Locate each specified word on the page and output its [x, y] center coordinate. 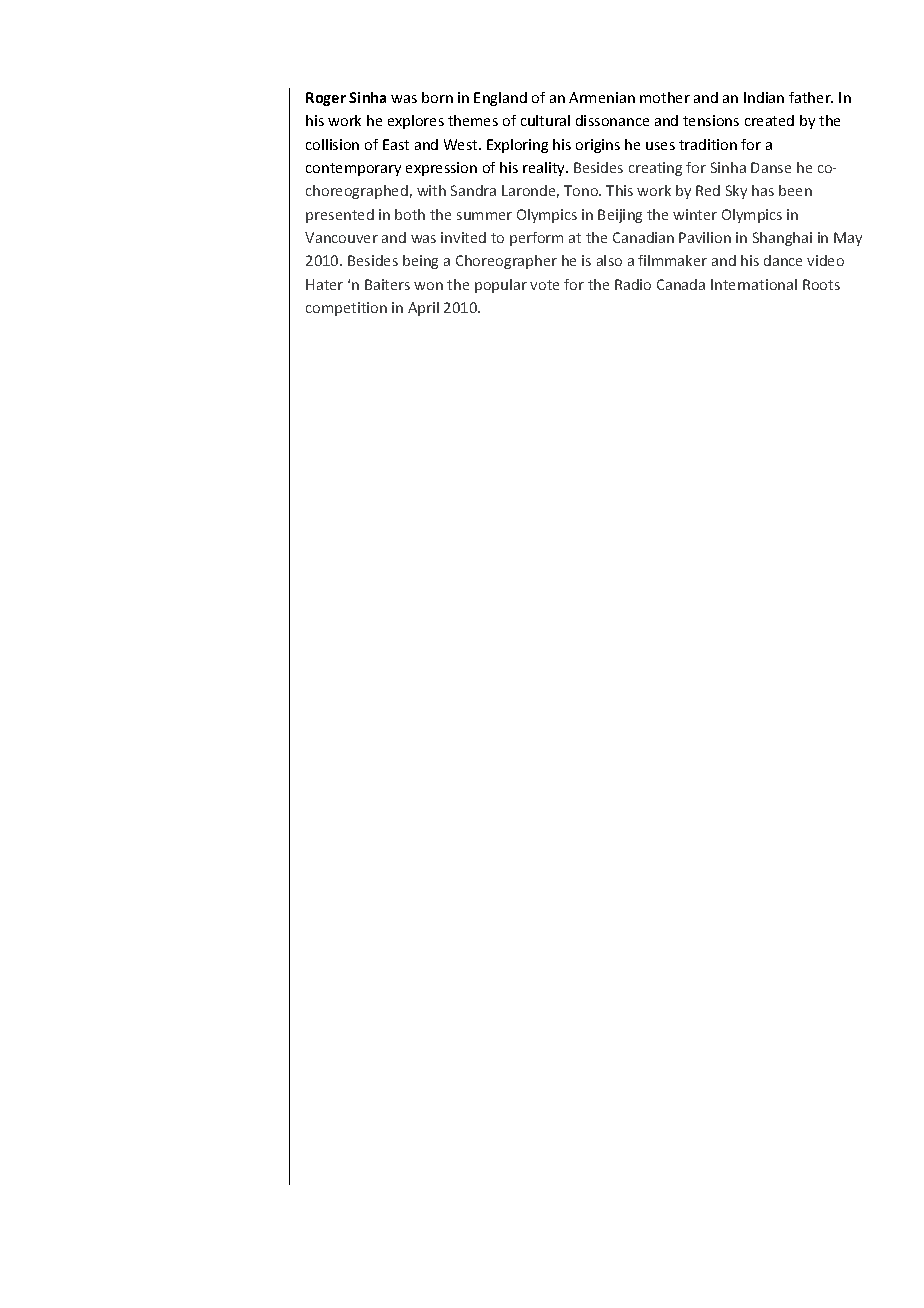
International [754, 284]
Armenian [602, 97]
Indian [764, 97]
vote [544, 285]
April [423, 309]
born [437, 97]
